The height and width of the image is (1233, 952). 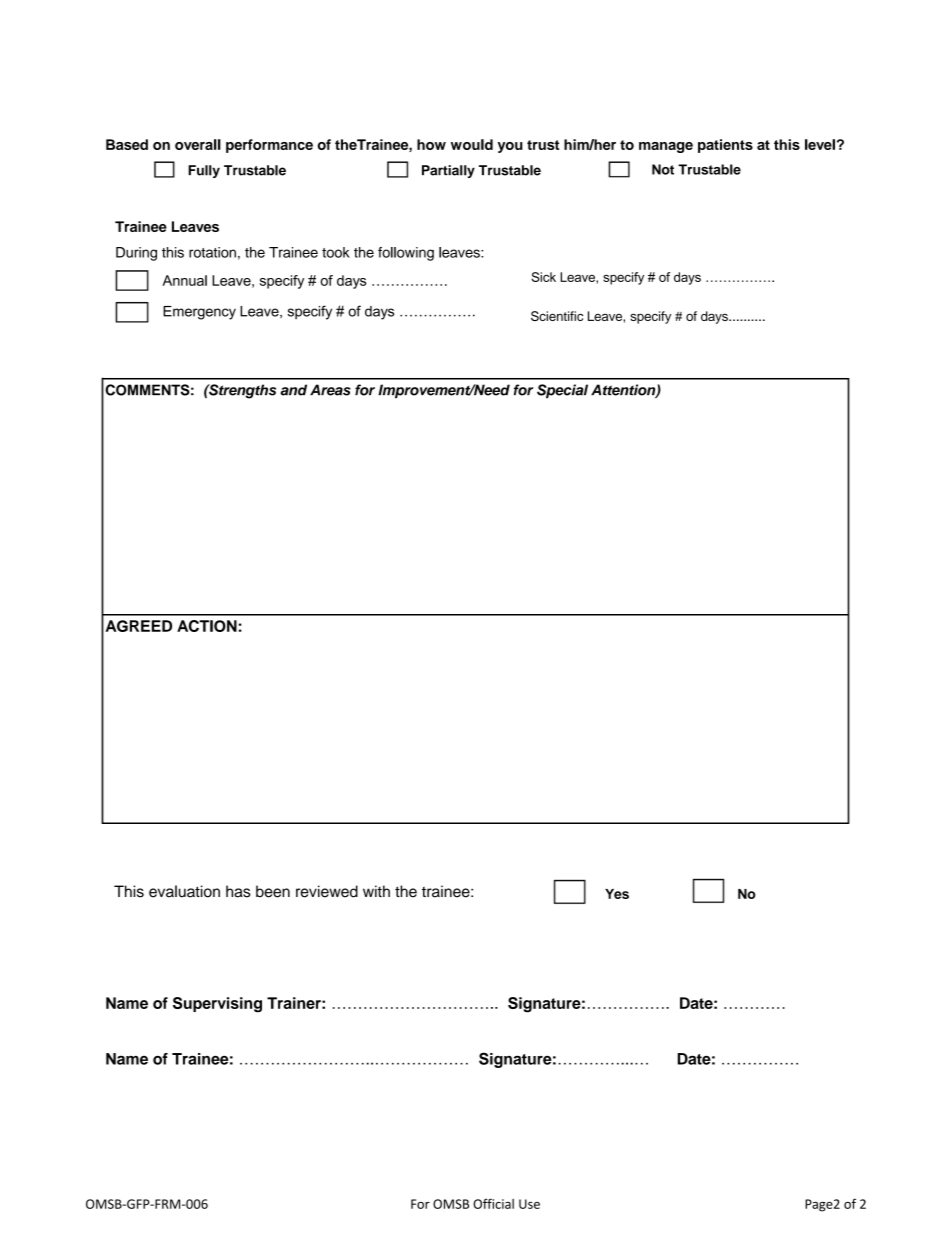 What do you see at coordinates (493, 1203) in the image?
I see `Official` at bounding box center [493, 1203].
